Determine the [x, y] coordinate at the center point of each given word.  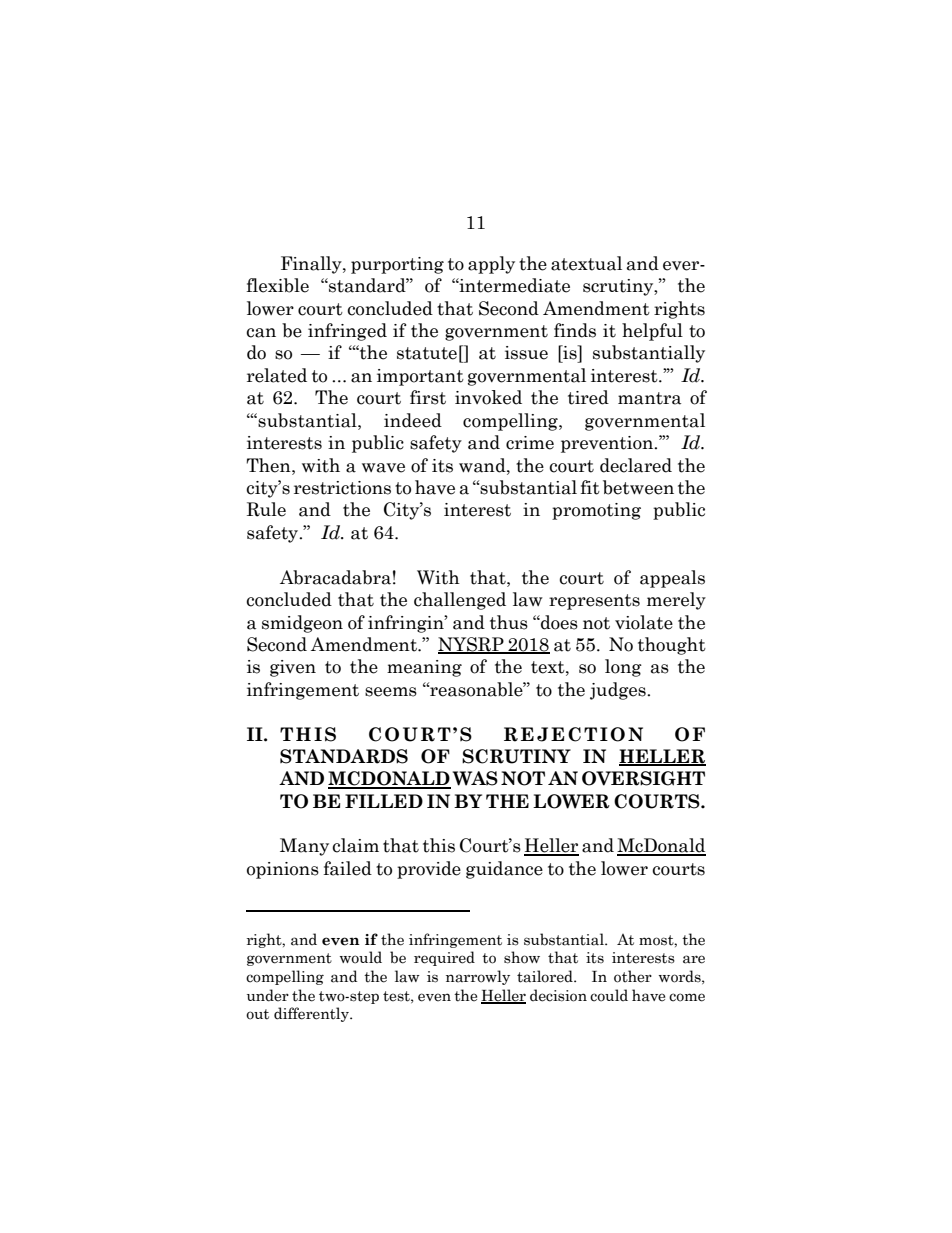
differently [312, 1014]
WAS [475, 778]
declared [636, 465]
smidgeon [302, 624]
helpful [652, 332]
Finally [312, 265]
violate [644, 622]
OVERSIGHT [643, 778]
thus [509, 622]
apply [491, 265]
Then [269, 465]
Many [304, 847]
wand [483, 465]
